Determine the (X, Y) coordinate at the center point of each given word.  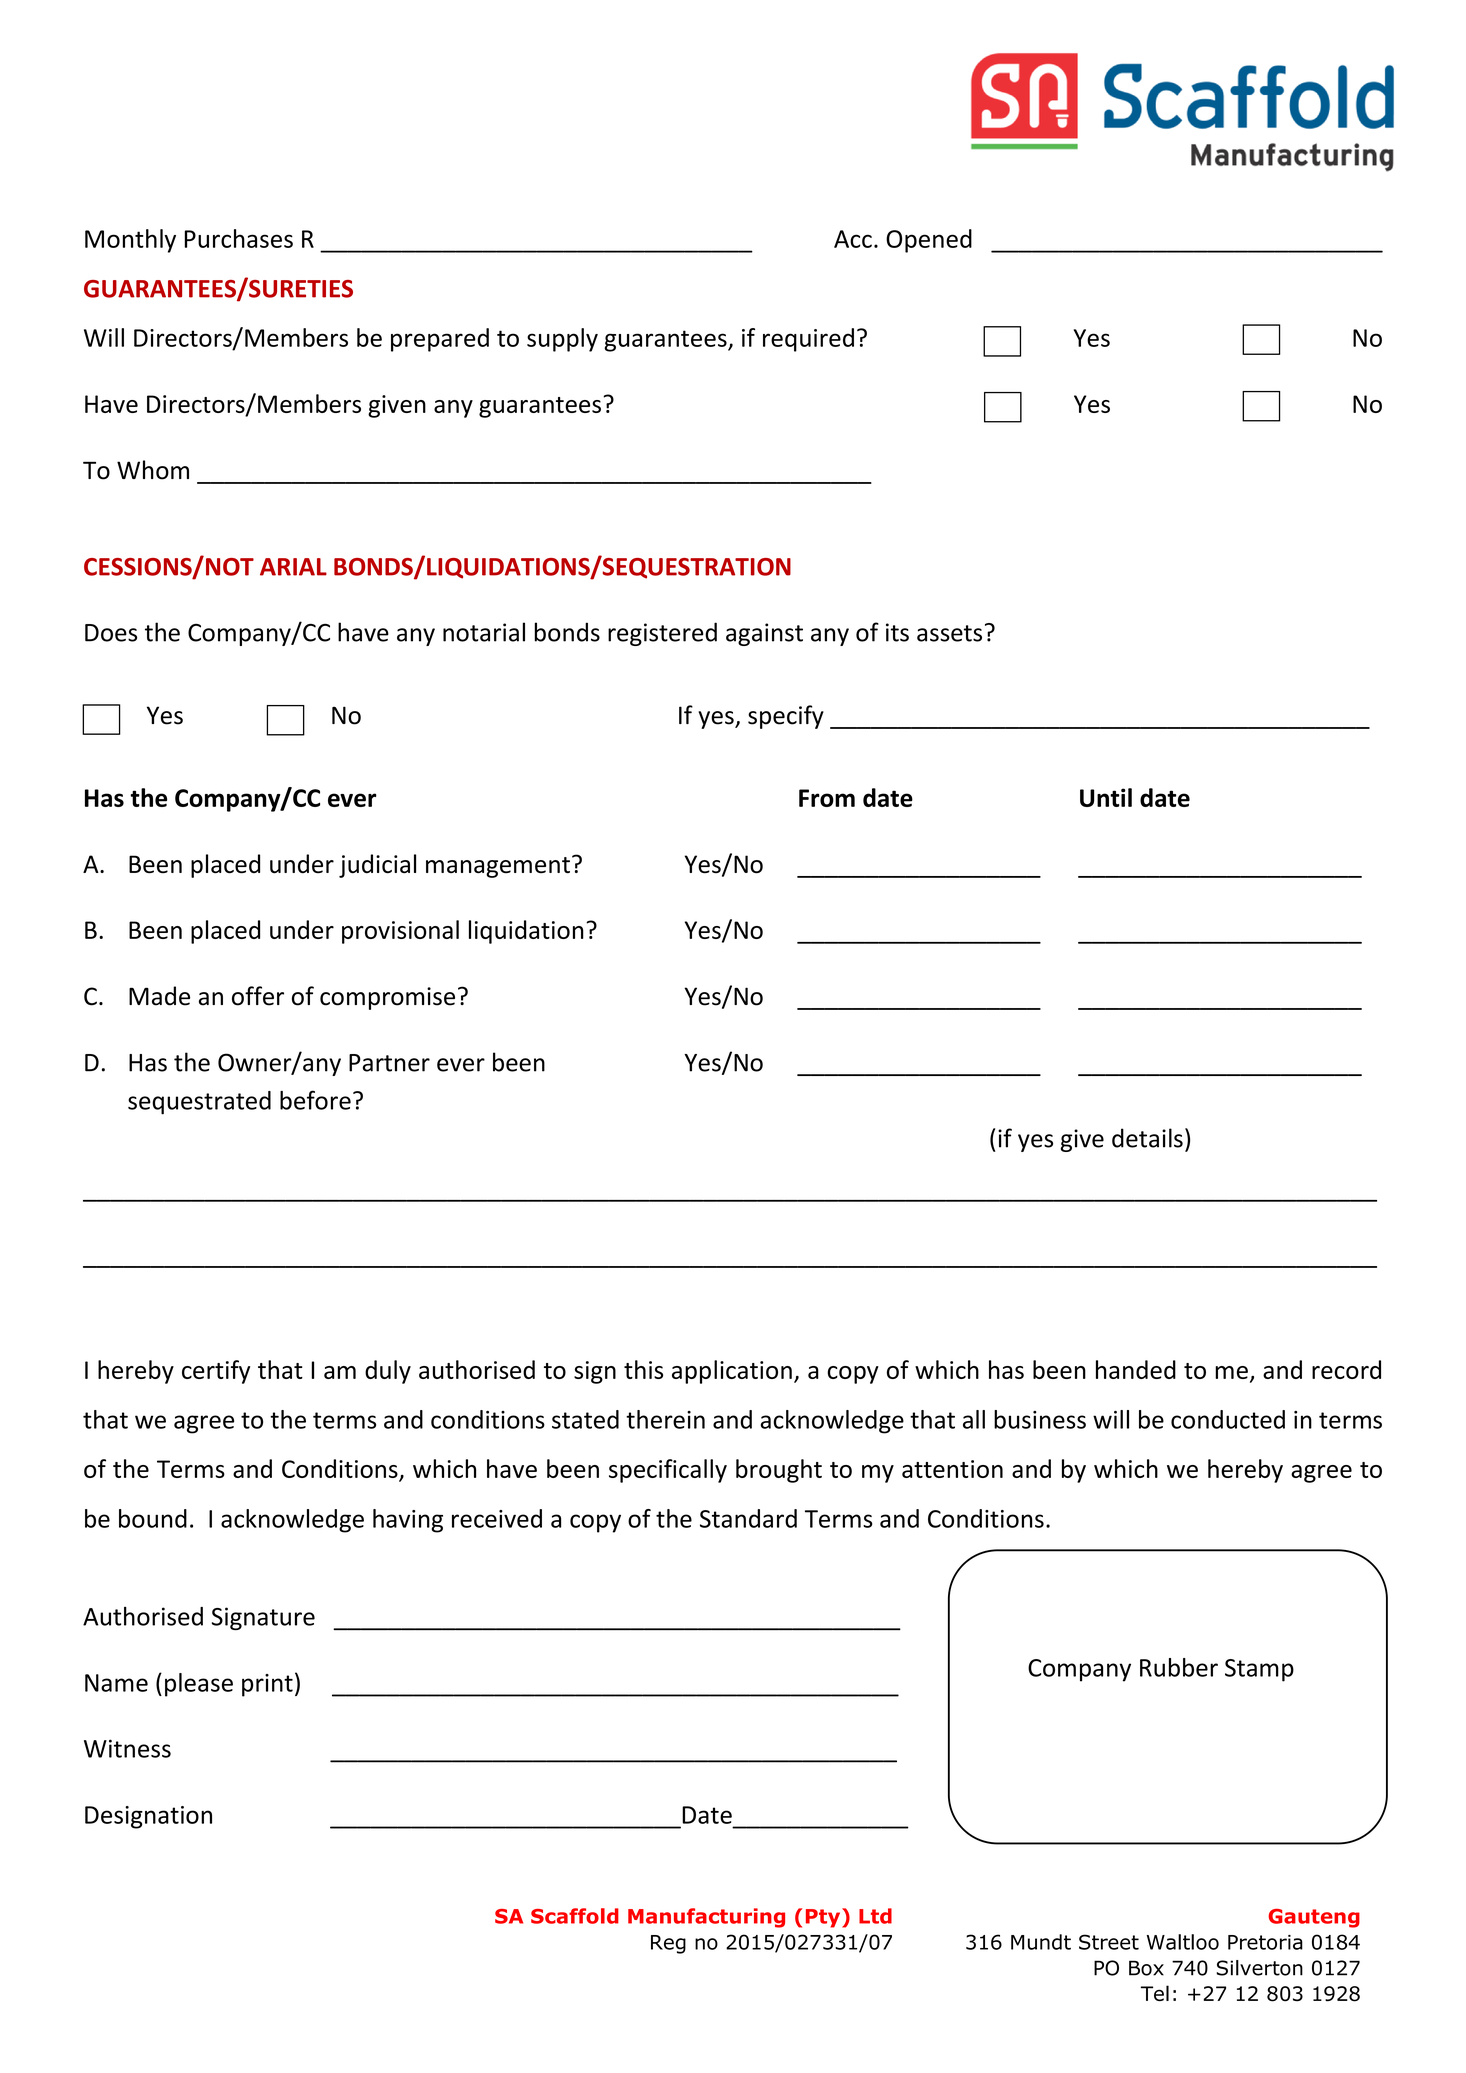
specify (786, 717)
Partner (389, 1063)
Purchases (239, 238)
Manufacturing (706, 1918)
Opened (929, 241)
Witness (127, 1748)
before (315, 1100)
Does (111, 633)
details (1147, 1138)
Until (1106, 797)
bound (153, 1518)
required (808, 340)
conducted (1228, 1419)
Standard (748, 1518)
